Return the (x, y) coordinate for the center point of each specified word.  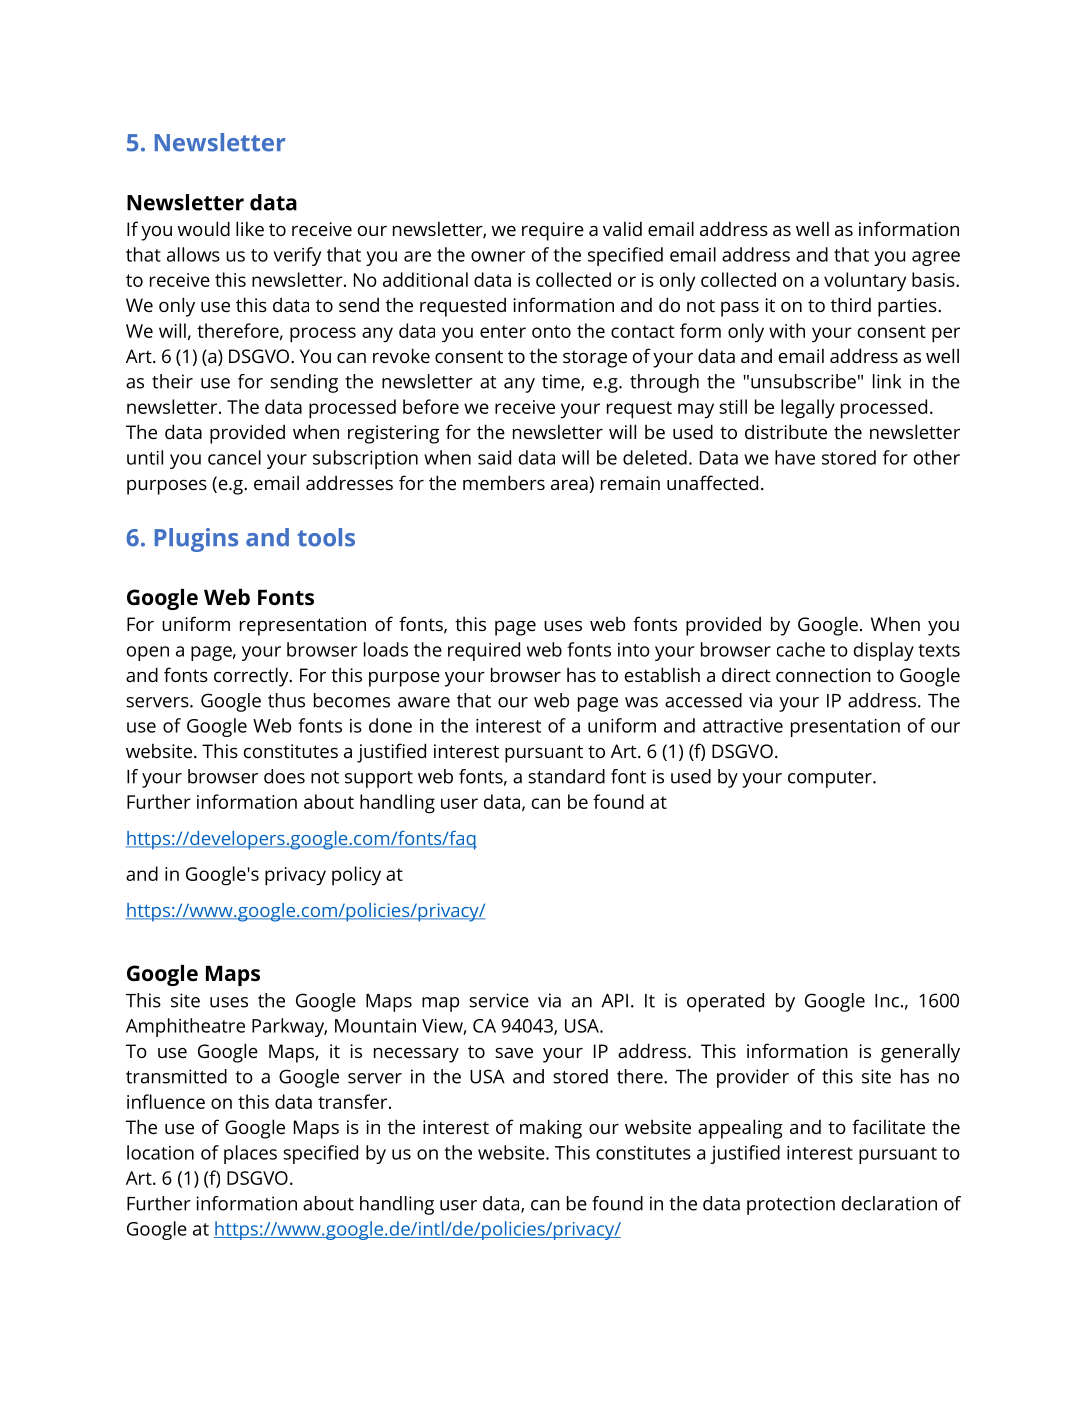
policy (356, 876)
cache (801, 649)
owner (498, 256)
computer (831, 779)
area (569, 485)
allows (193, 254)
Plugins (196, 540)
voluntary (865, 282)
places (250, 1154)
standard (566, 776)
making (551, 1129)
